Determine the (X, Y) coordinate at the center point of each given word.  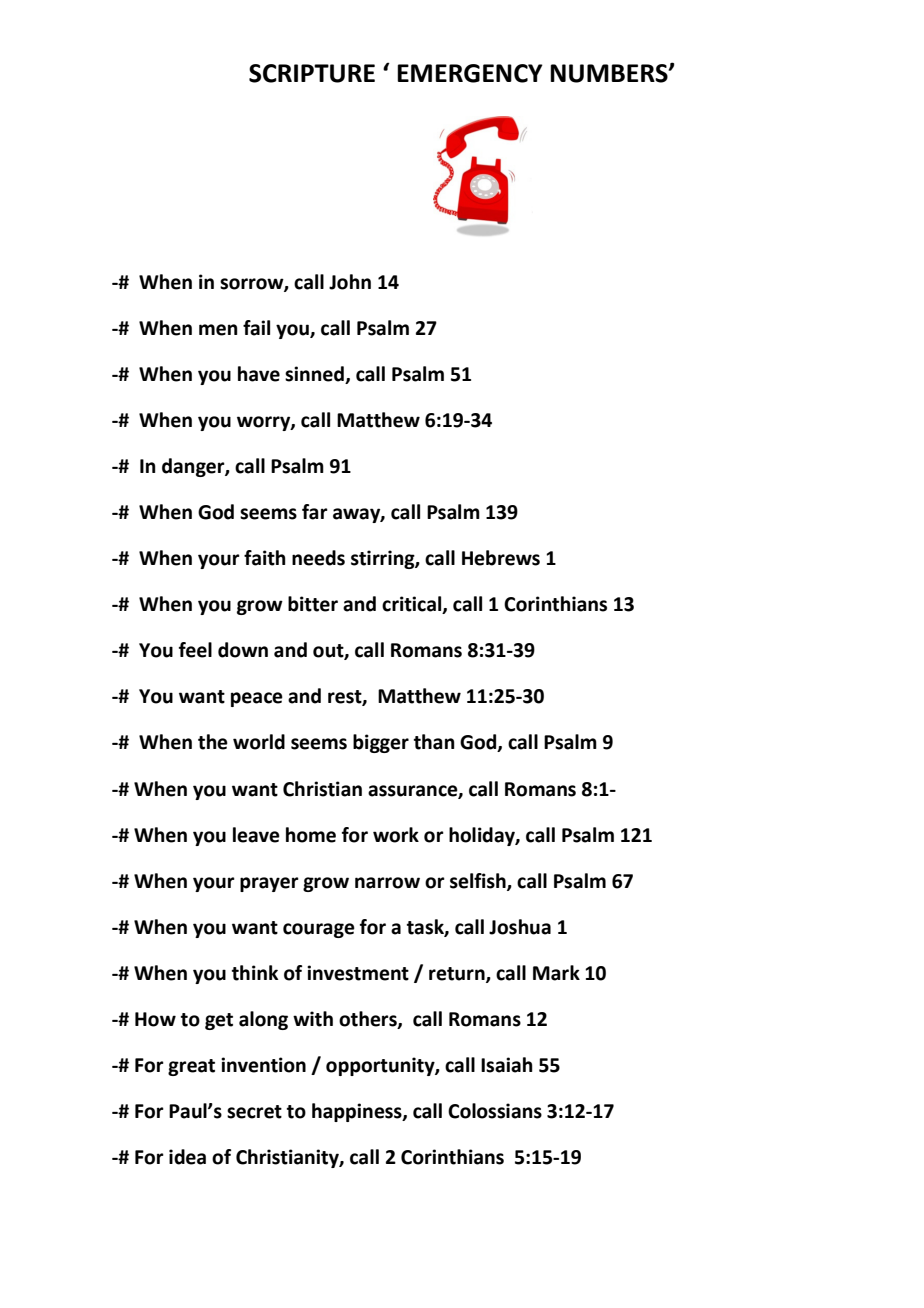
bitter (313, 604)
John (350, 282)
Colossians (495, 1111)
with (313, 1019)
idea (187, 1157)
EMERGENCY (470, 73)
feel (195, 650)
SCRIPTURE (312, 73)
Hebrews (501, 558)
